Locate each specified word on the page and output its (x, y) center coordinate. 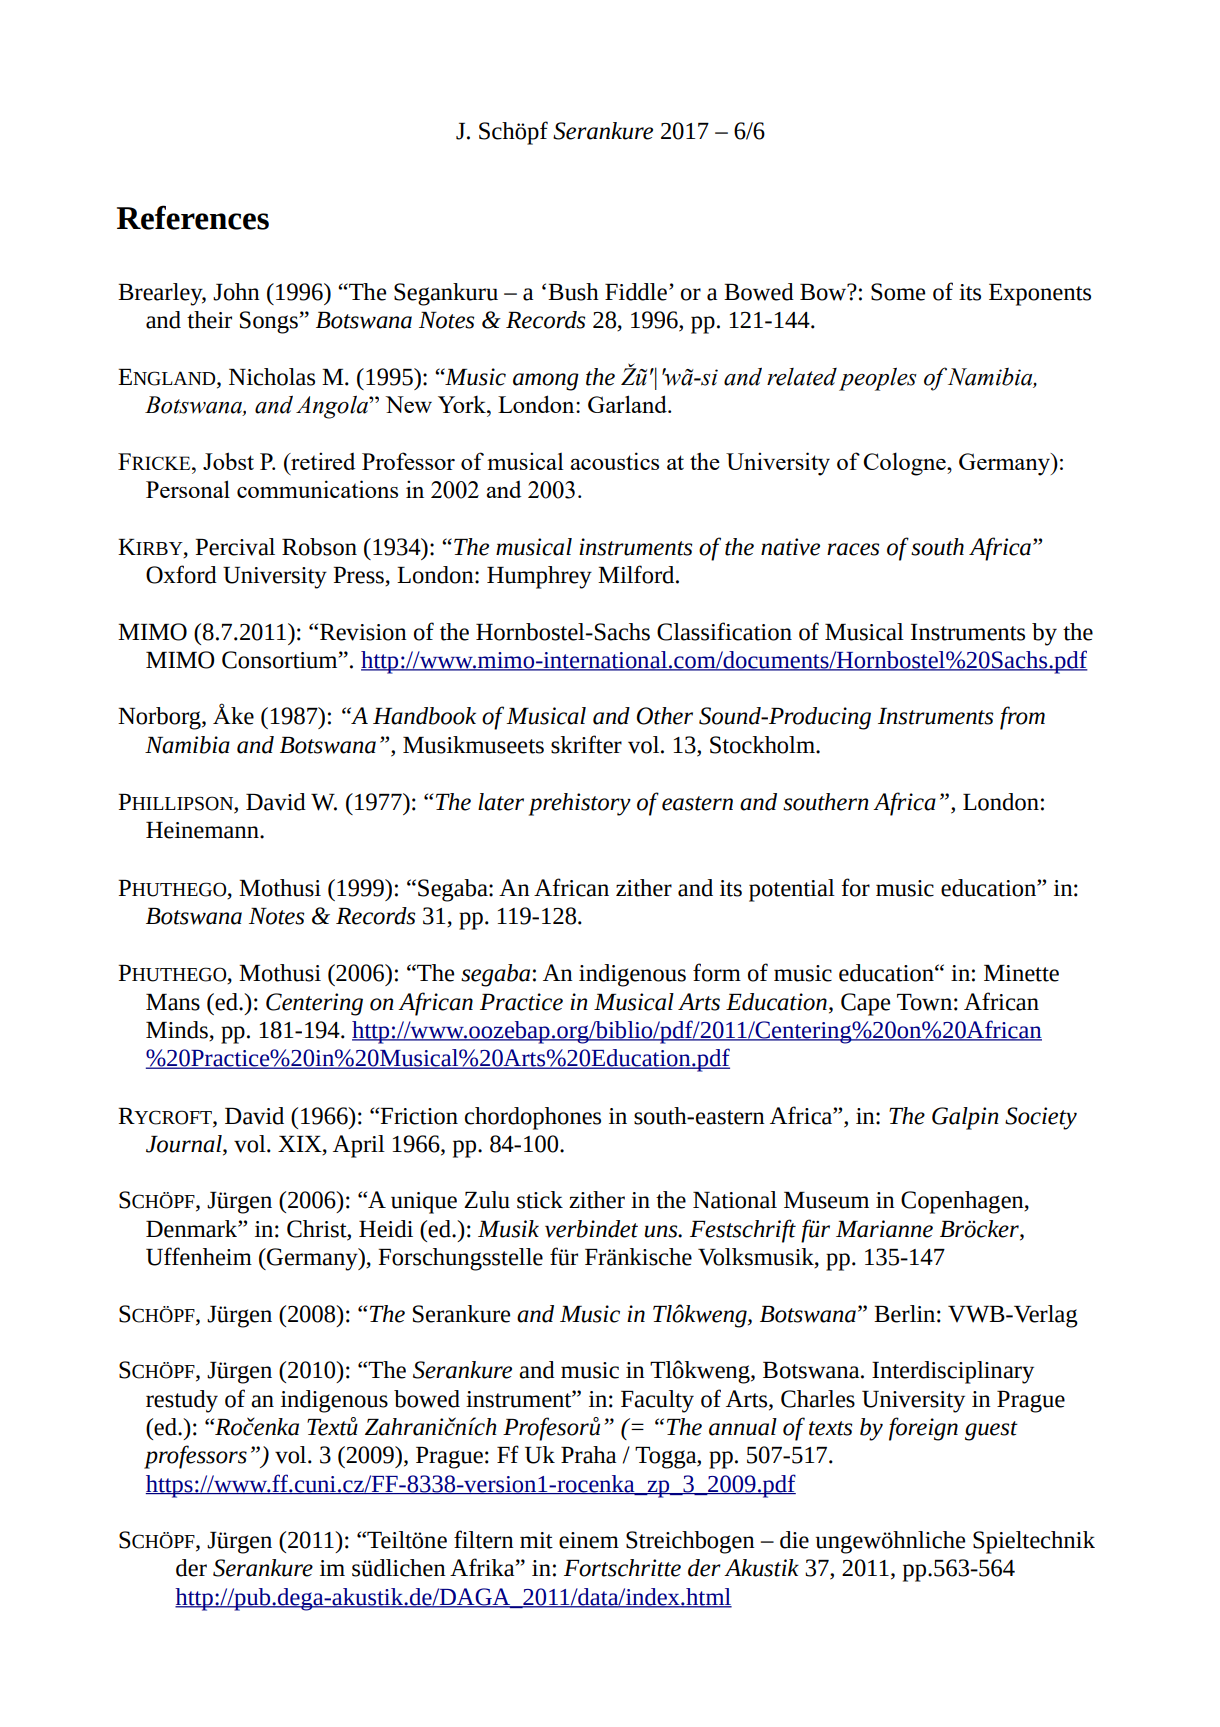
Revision (363, 632)
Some (898, 292)
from (1022, 718)
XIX (301, 1144)
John (236, 292)
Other (664, 716)
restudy (182, 1401)
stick (540, 1200)
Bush (573, 292)
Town (924, 1002)
